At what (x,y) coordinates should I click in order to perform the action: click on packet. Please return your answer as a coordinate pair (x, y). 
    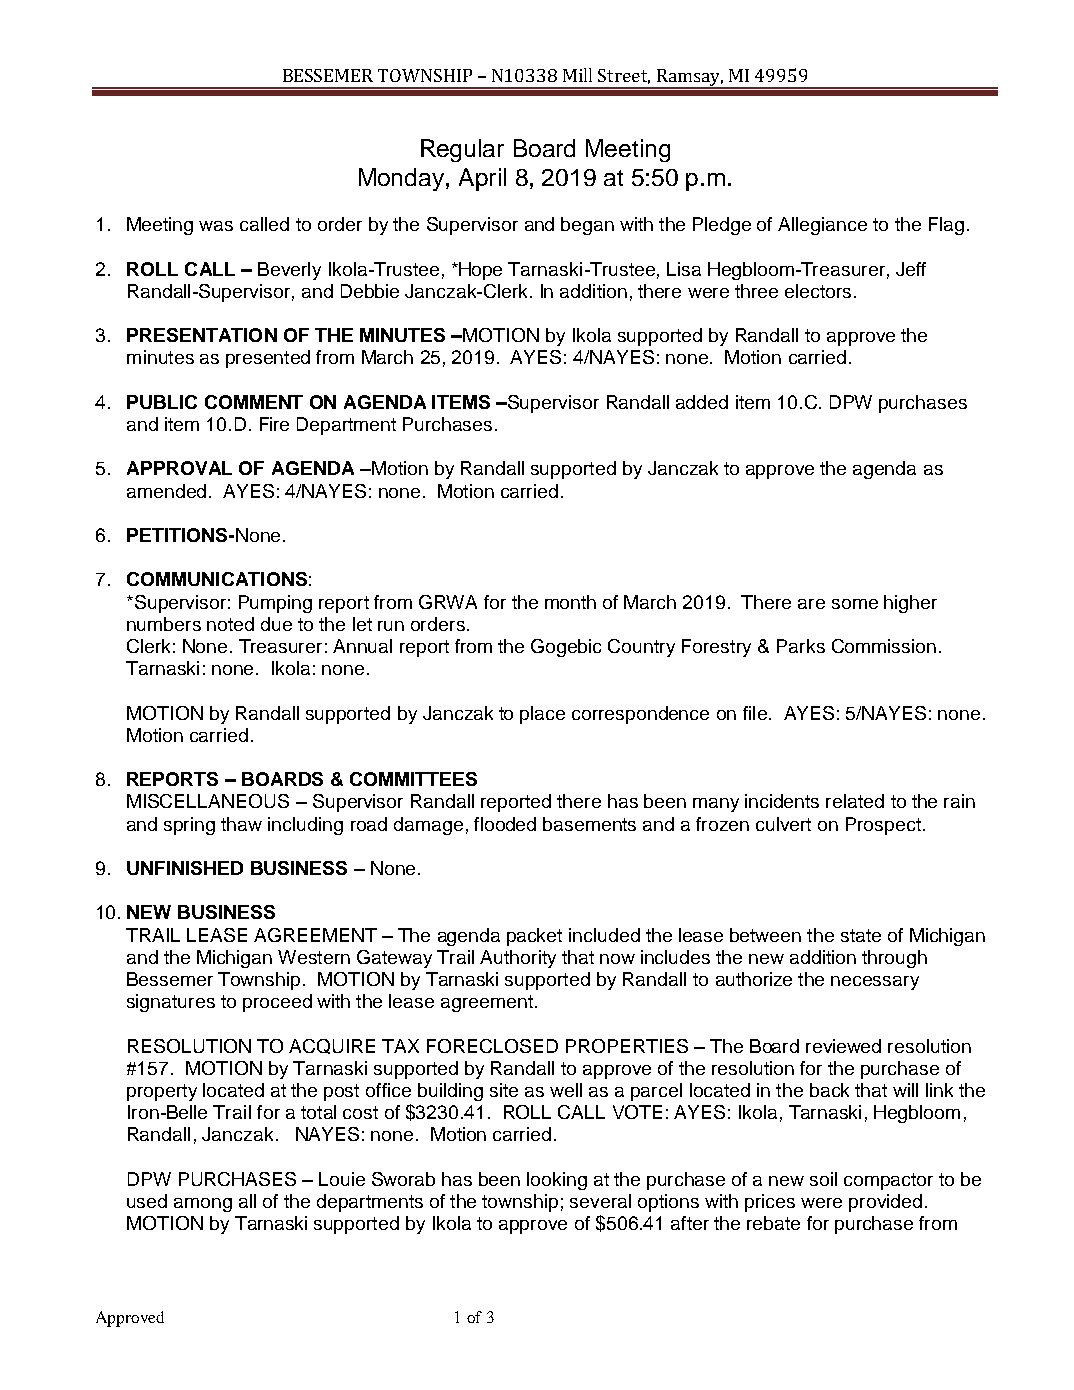
    Looking at the image, I should click on (534, 937).
